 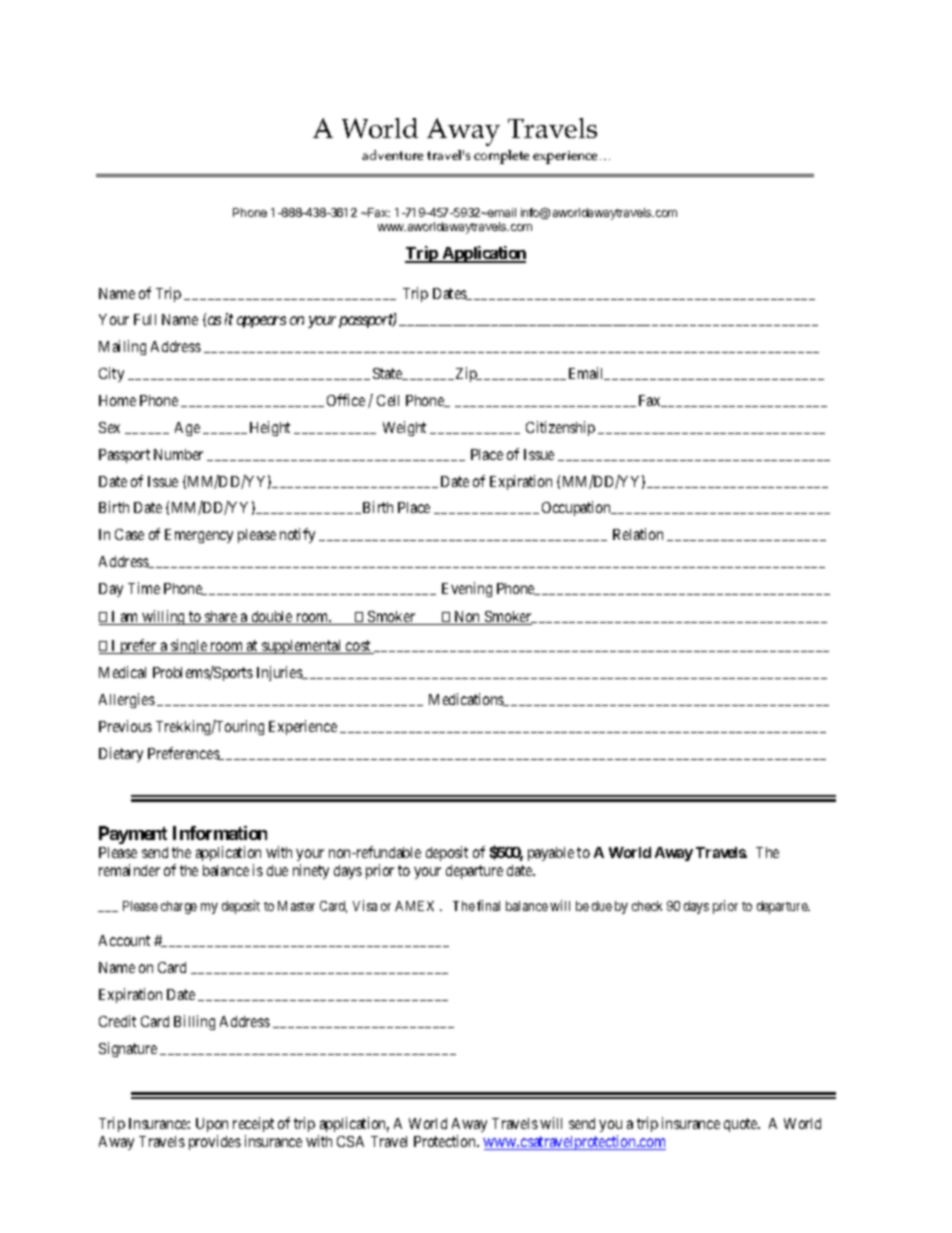 What do you see at coordinates (404, 428) in the screenshot?
I see `Weight` at bounding box center [404, 428].
